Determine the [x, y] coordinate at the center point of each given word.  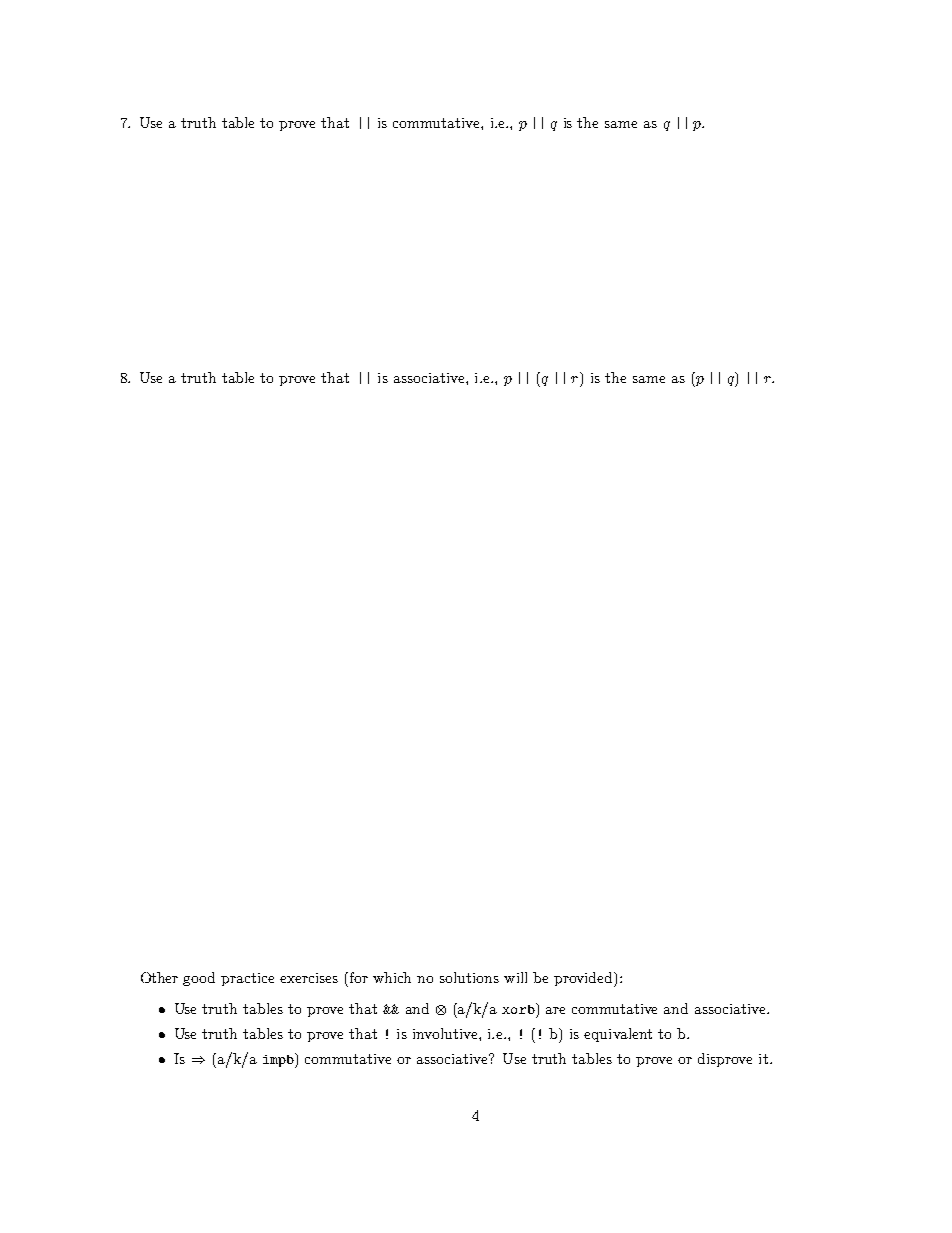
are [555, 1010]
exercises [309, 978]
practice [247, 979]
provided [584, 979]
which [392, 977]
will [515, 977]
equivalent [618, 1035]
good [199, 979]
